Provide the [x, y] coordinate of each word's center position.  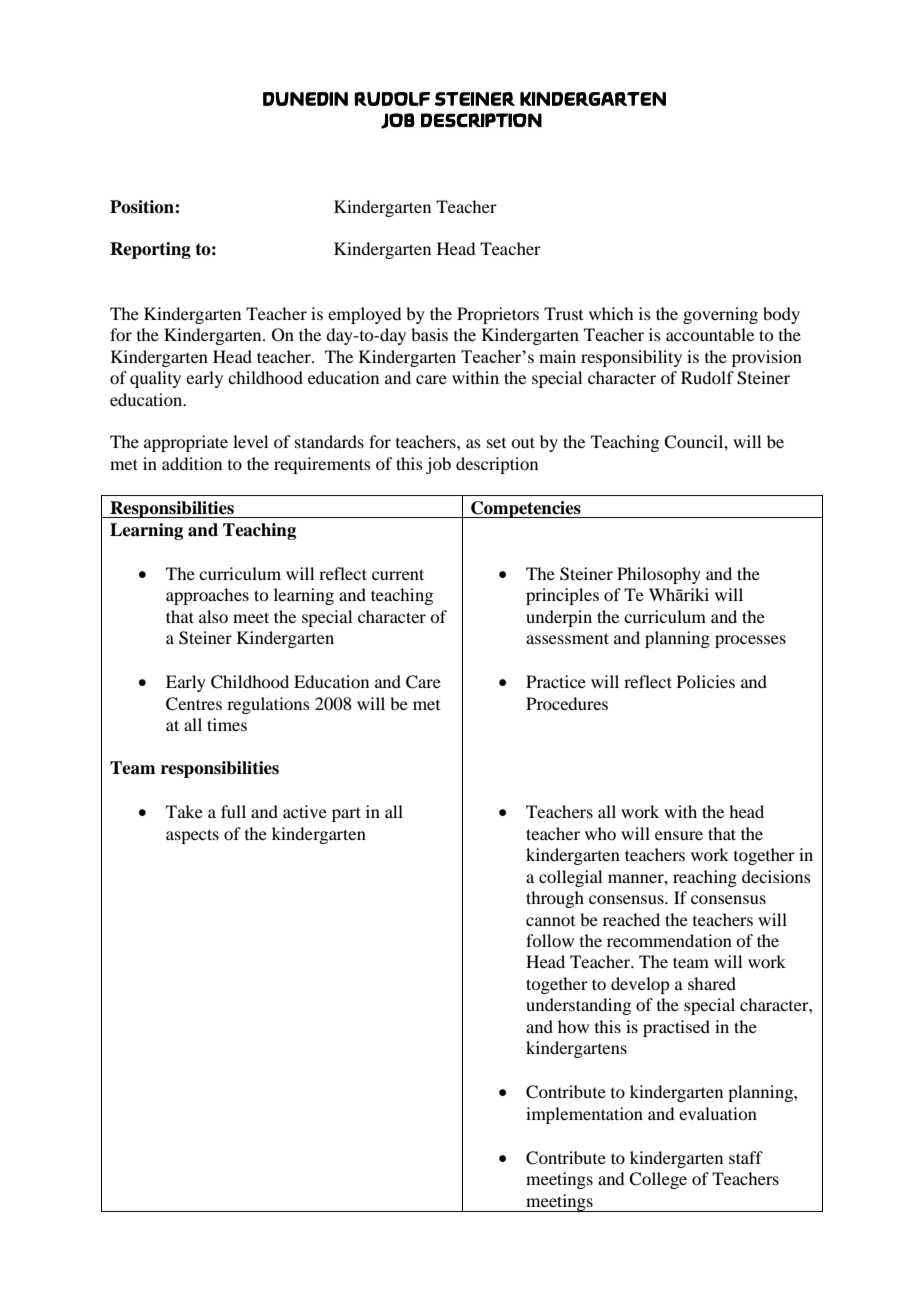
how [573, 1026]
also [213, 616]
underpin [559, 618]
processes [750, 641]
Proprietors [498, 315]
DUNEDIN [305, 99]
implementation [584, 1115]
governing [720, 315]
